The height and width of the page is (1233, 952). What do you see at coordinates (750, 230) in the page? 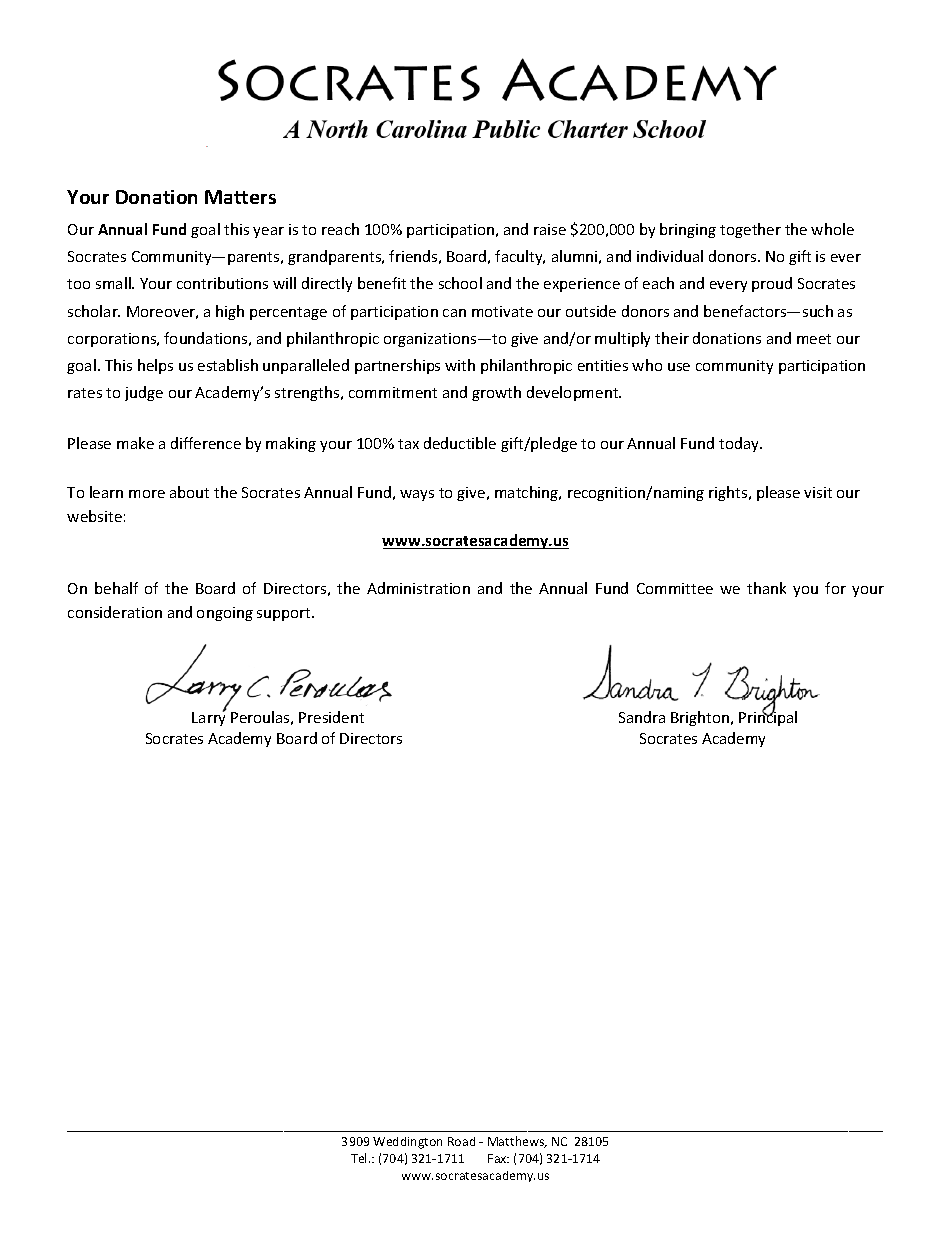
I see `together` at bounding box center [750, 230].
